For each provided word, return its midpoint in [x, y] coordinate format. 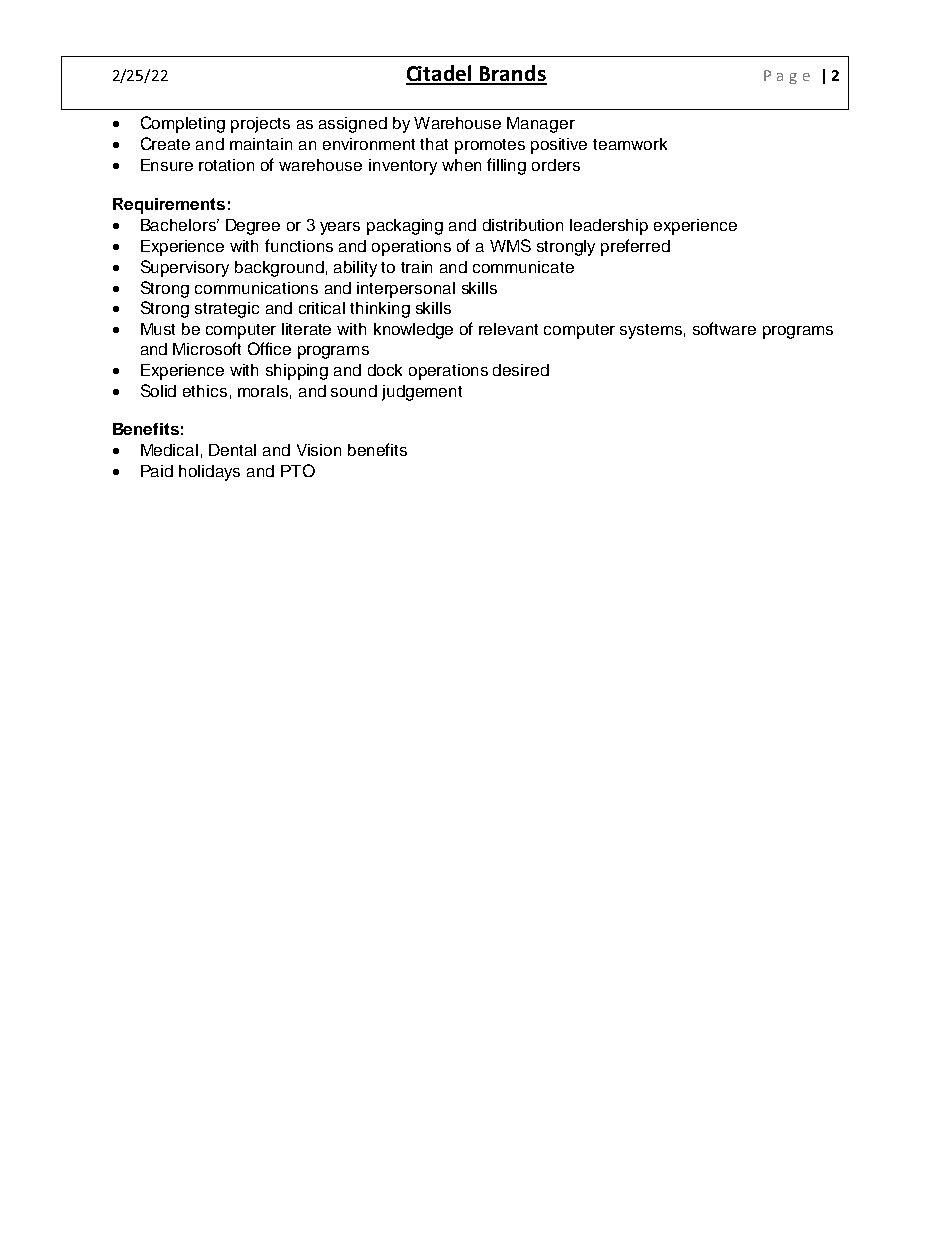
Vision [319, 450]
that [434, 144]
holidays [209, 473]
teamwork [630, 144]
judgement [422, 393]
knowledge [413, 331]
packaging [405, 227]
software [724, 328]
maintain [261, 144]
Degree [253, 227]
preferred [635, 247]
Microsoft [207, 348]
